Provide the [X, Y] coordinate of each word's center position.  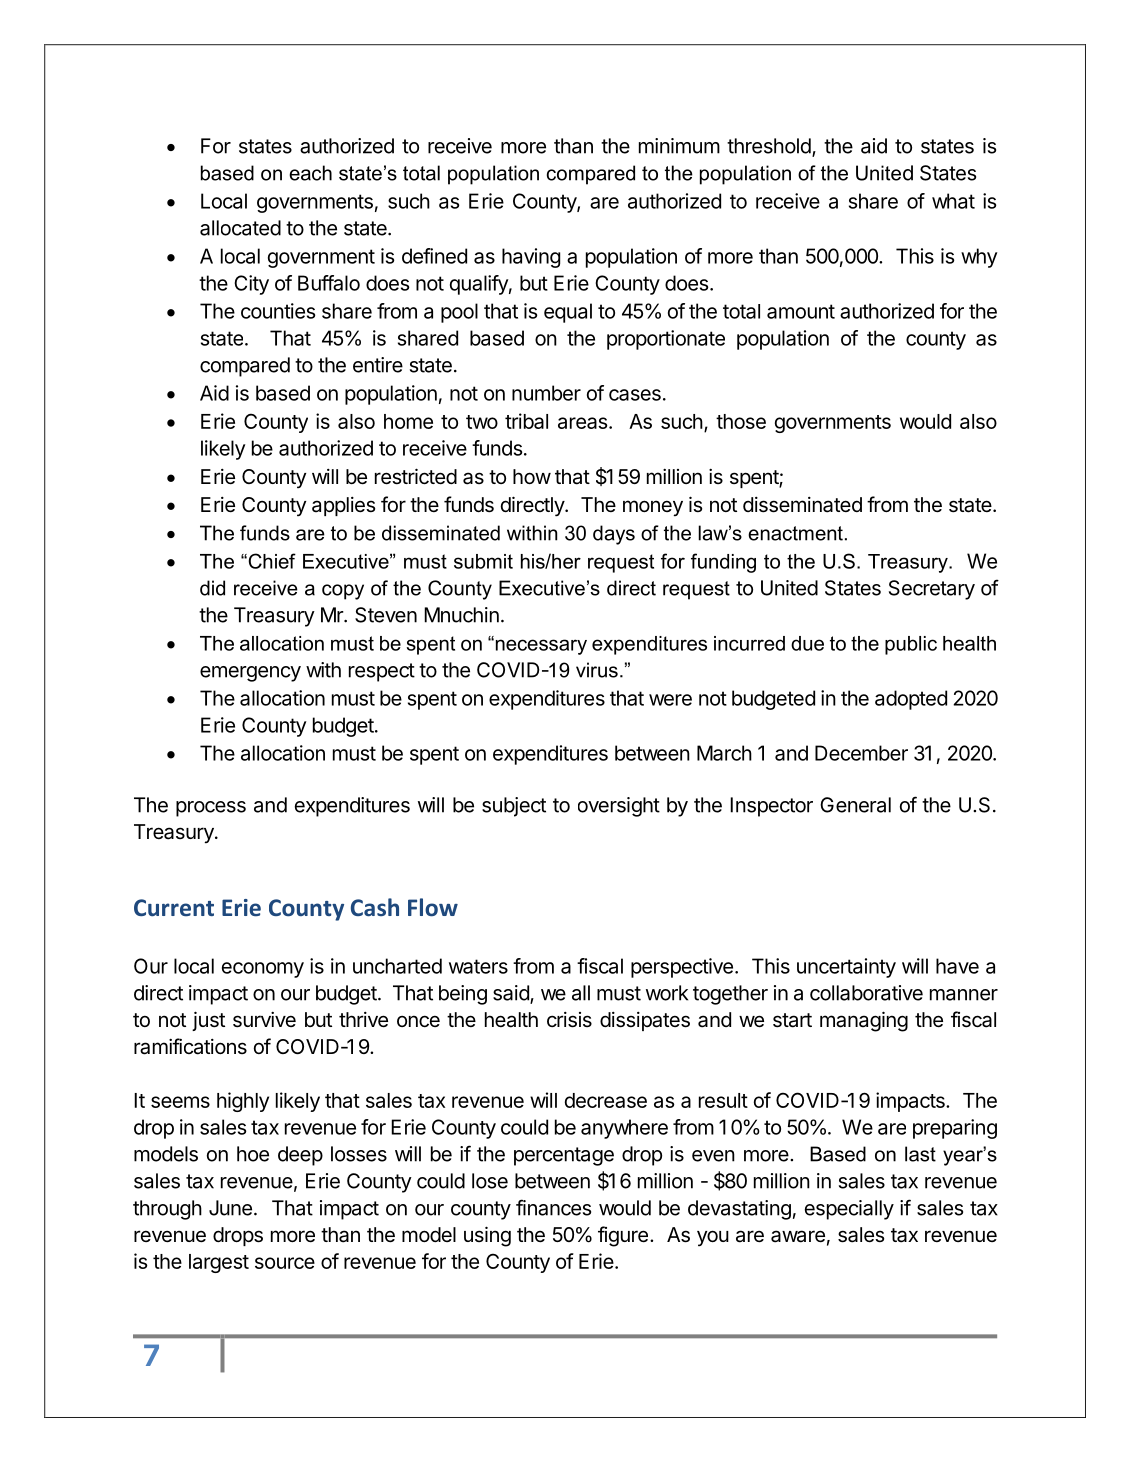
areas [583, 423]
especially [849, 1210]
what [953, 201]
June [230, 1208]
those [741, 421]
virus [597, 670]
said [512, 994]
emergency [250, 674]
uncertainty [846, 968]
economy [263, 970]
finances [553, 1207]
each [310, 173]
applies [343, 506]
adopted [911, 700]
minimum [679, 146]
